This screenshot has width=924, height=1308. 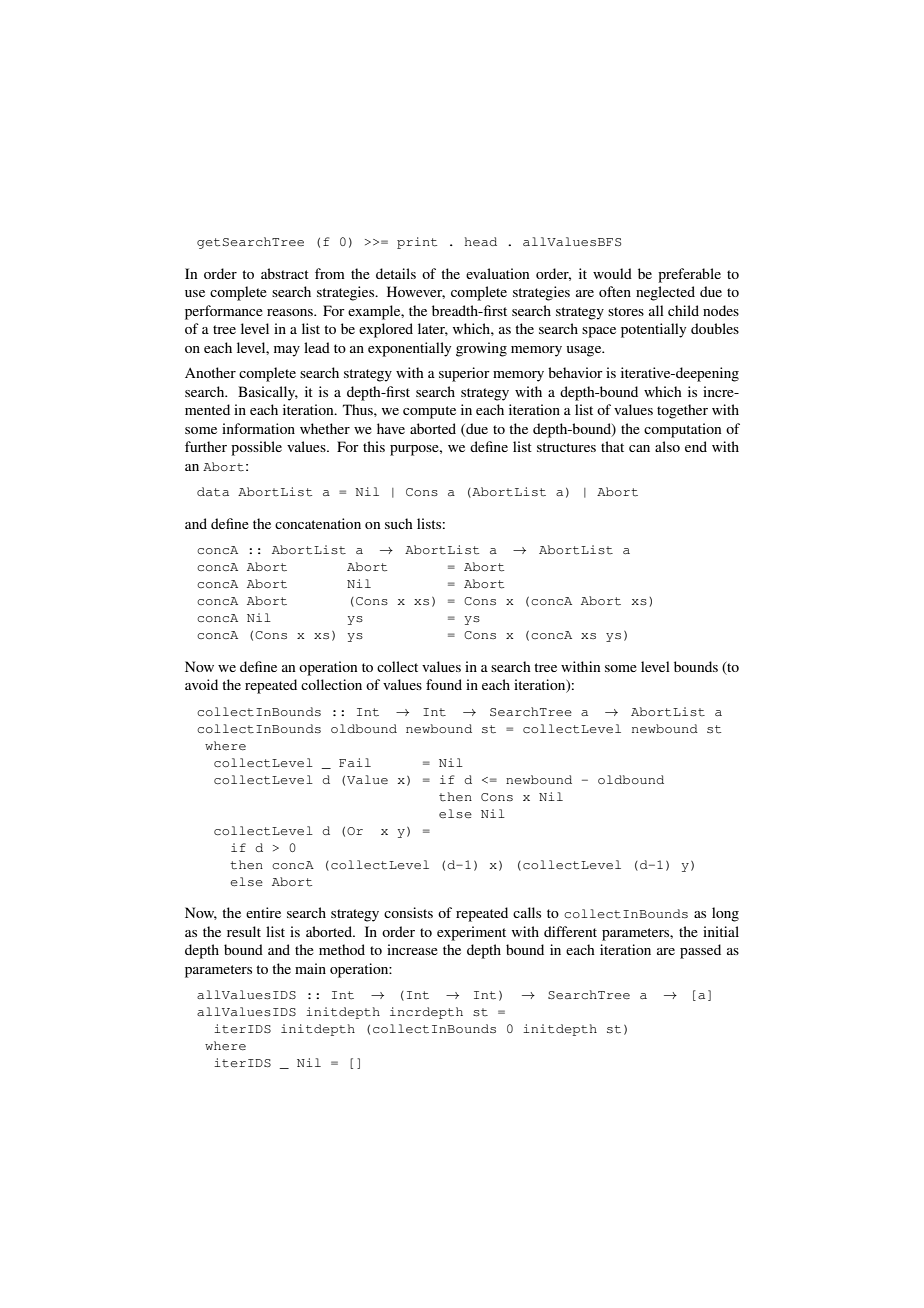 What do you see at coordinates (725, 914) in the screenshot?
I see `long` at bounding box center [725, 914].
